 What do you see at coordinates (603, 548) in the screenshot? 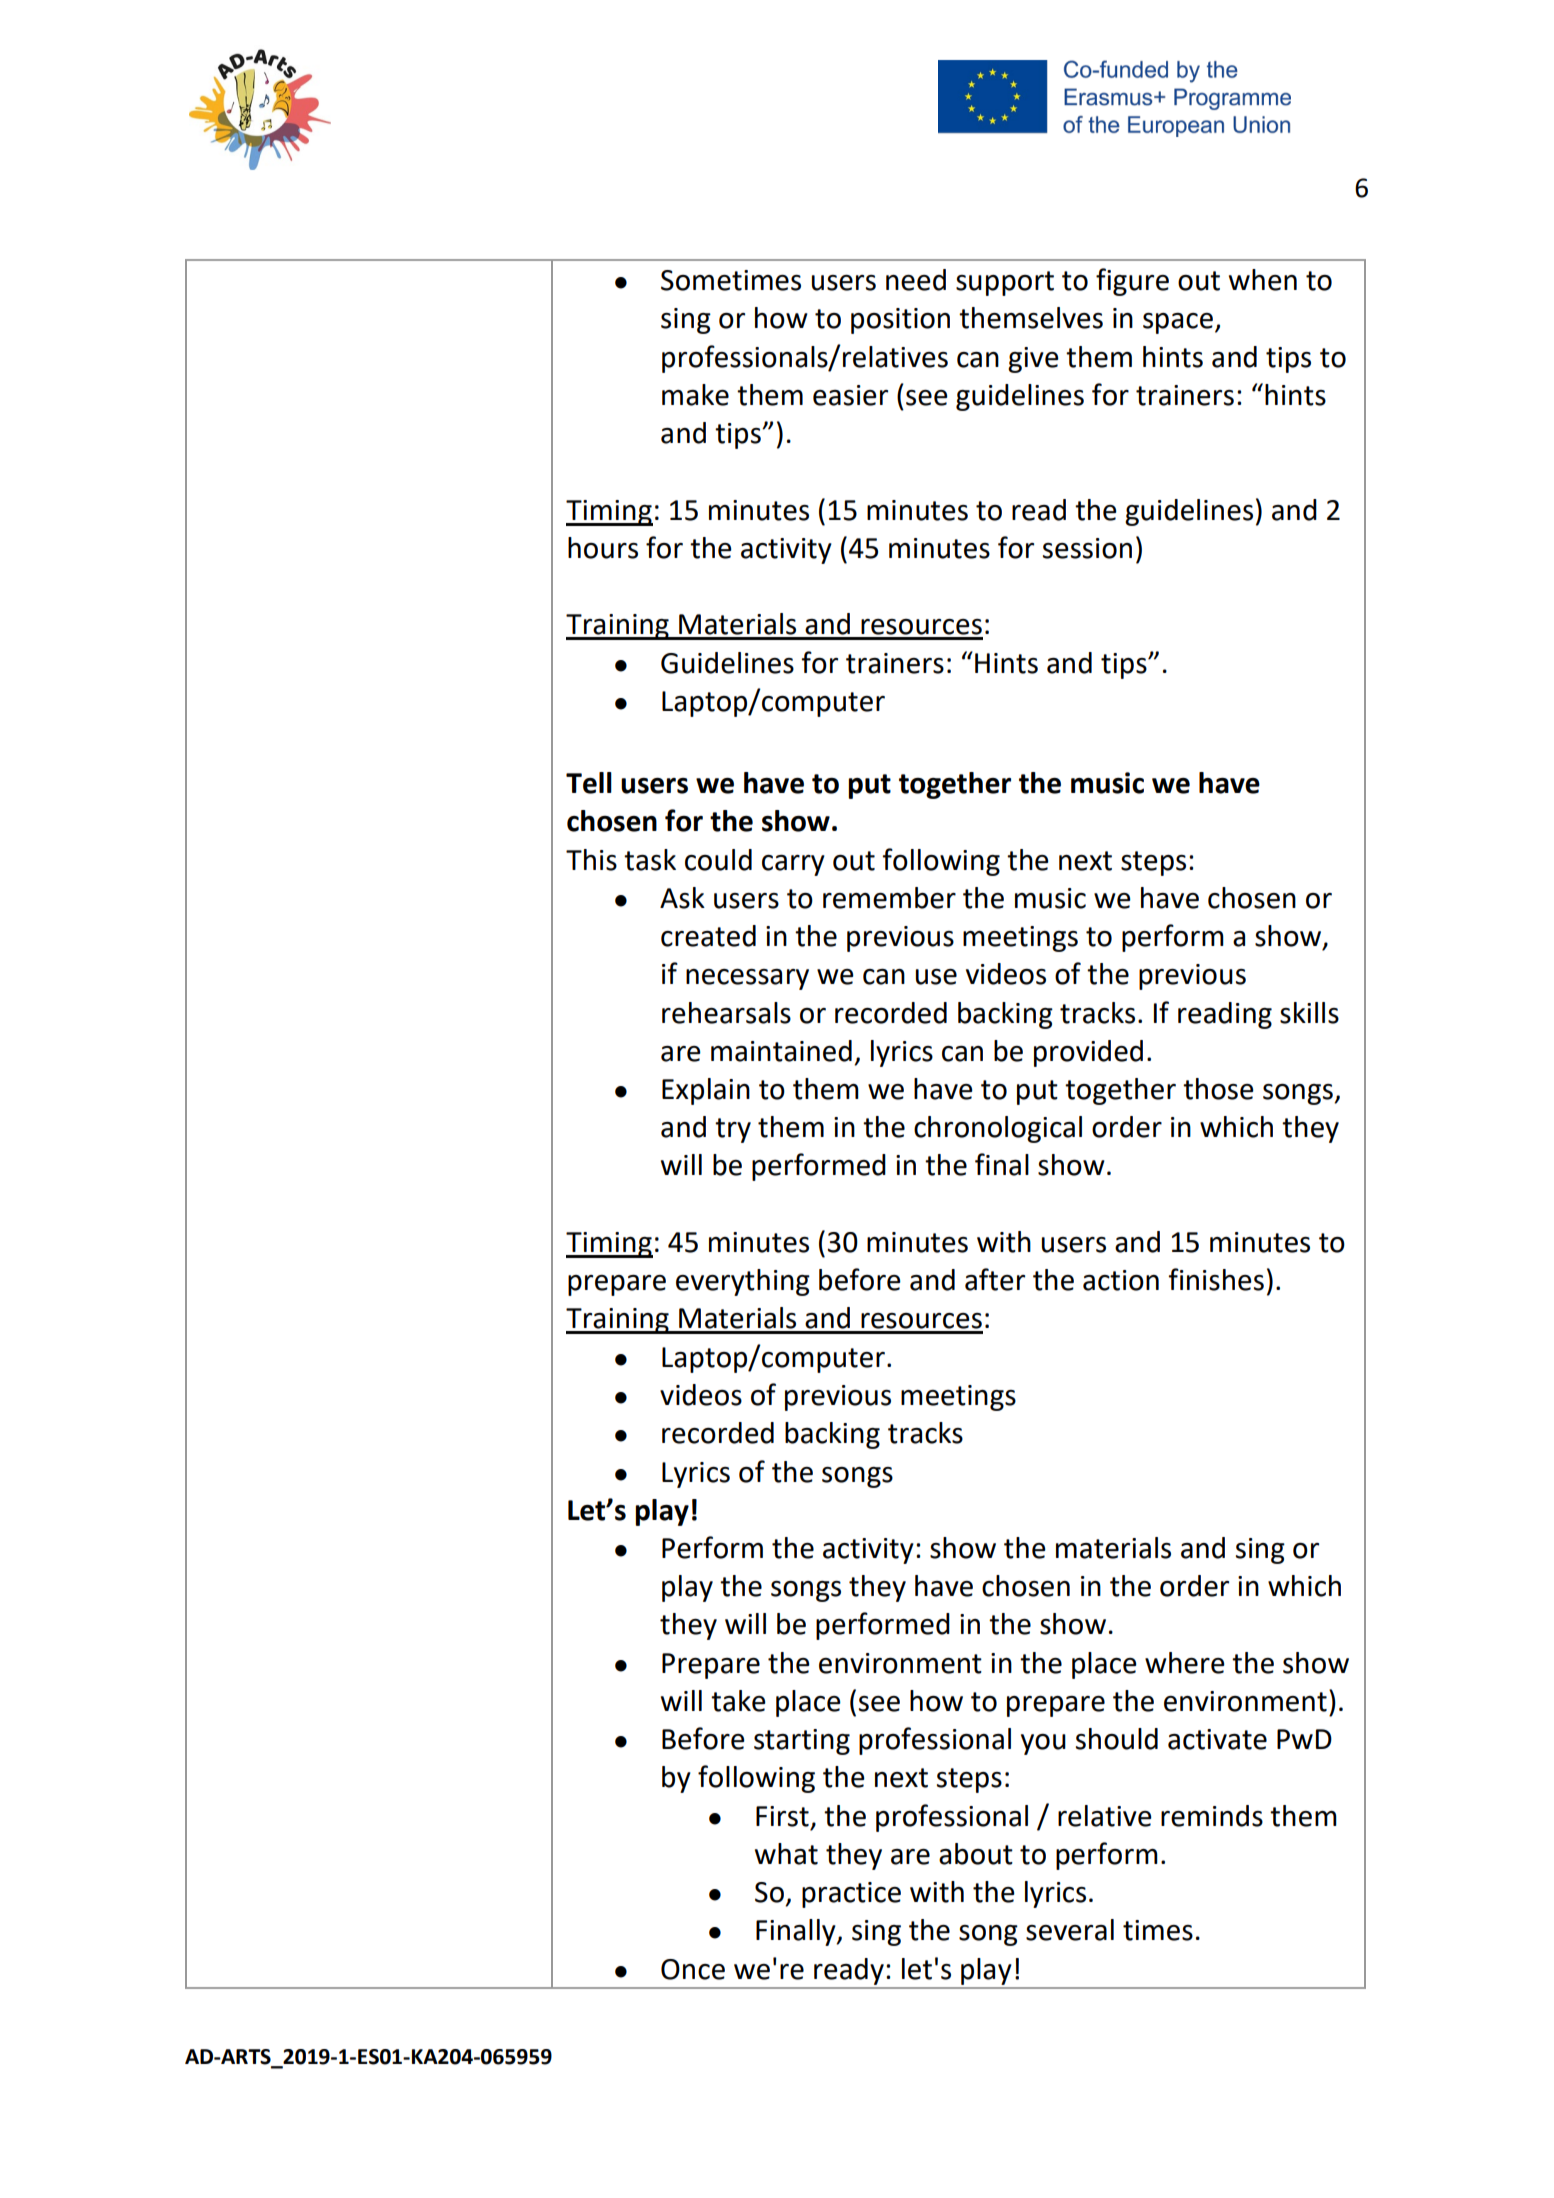
I see `hours` at bounding box center [603, 548].
